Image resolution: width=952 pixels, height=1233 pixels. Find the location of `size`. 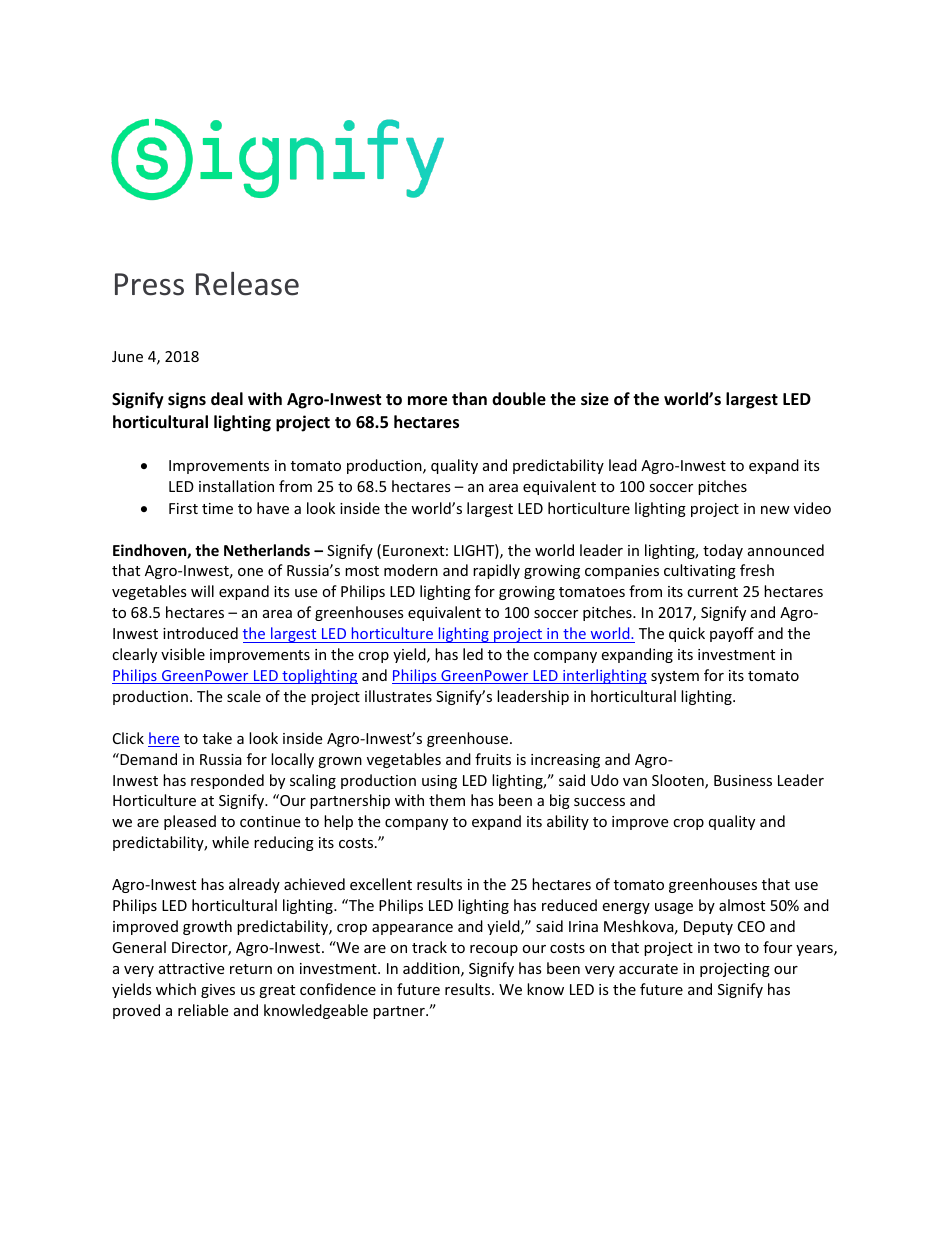

size is located at coordinates (595, 399).
